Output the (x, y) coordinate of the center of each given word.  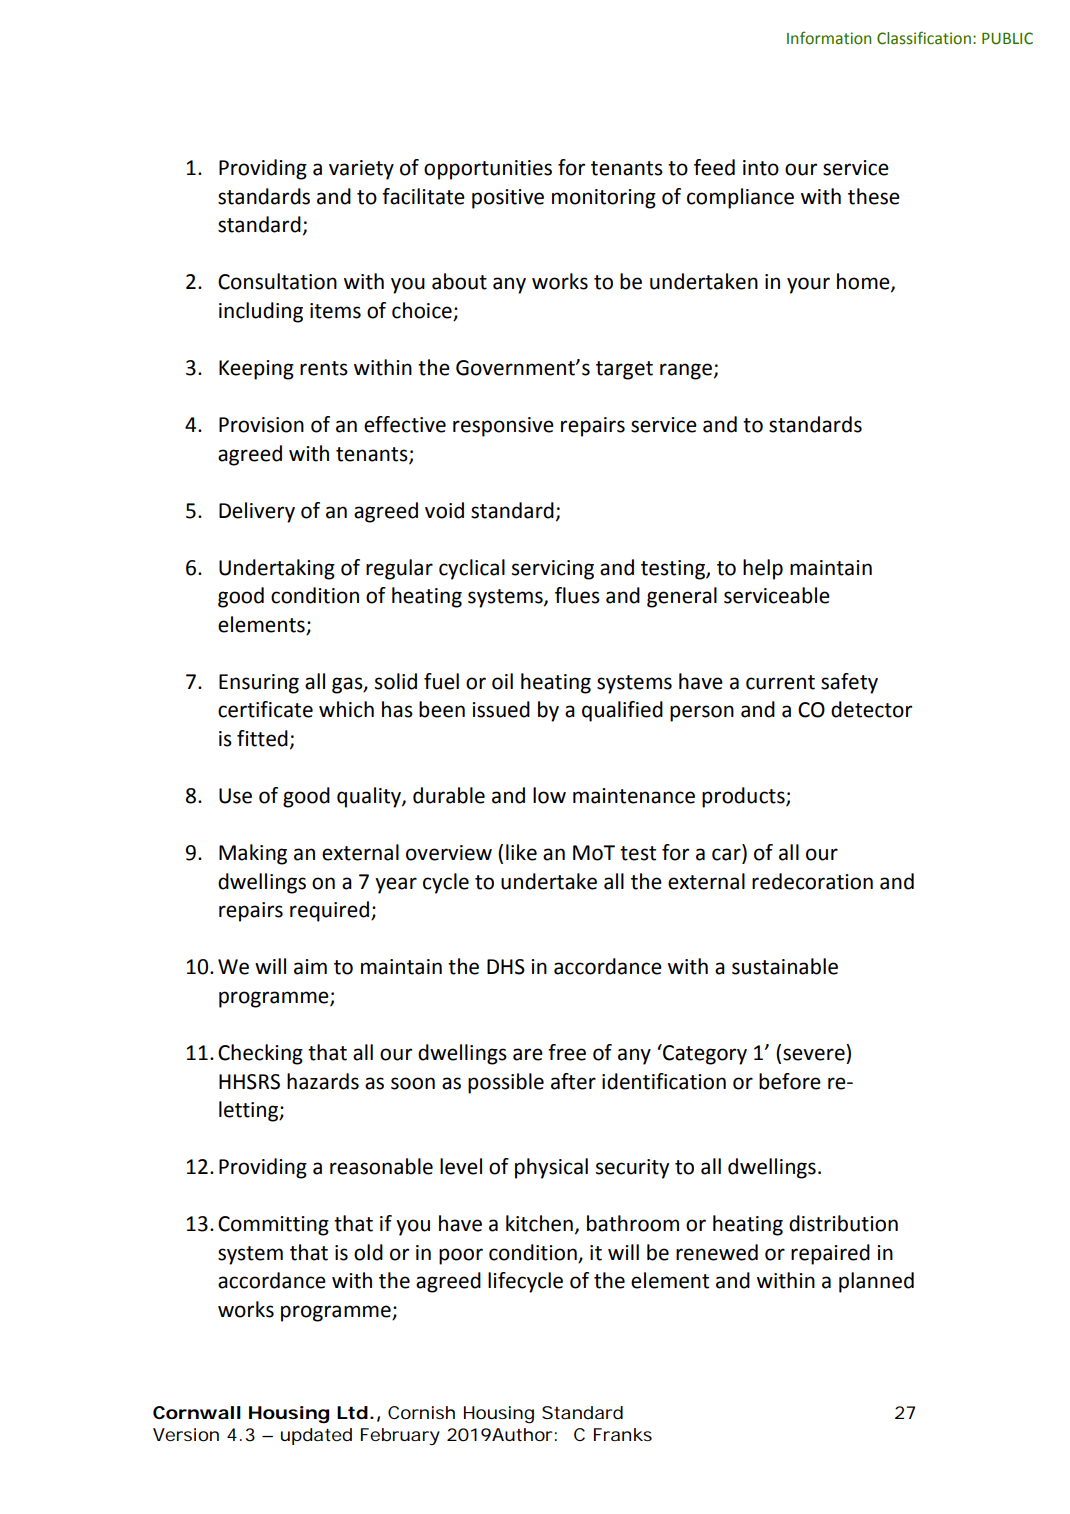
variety (361, 170)
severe (814, 1054)
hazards (323, 1081)
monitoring (604, 199)
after (573, 1081)
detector (871, 709)
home (864, 282)
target (624, 370)
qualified (622, 711)
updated (316, 1436)
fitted (262, 738)
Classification (924, 38)
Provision (261, 425)
